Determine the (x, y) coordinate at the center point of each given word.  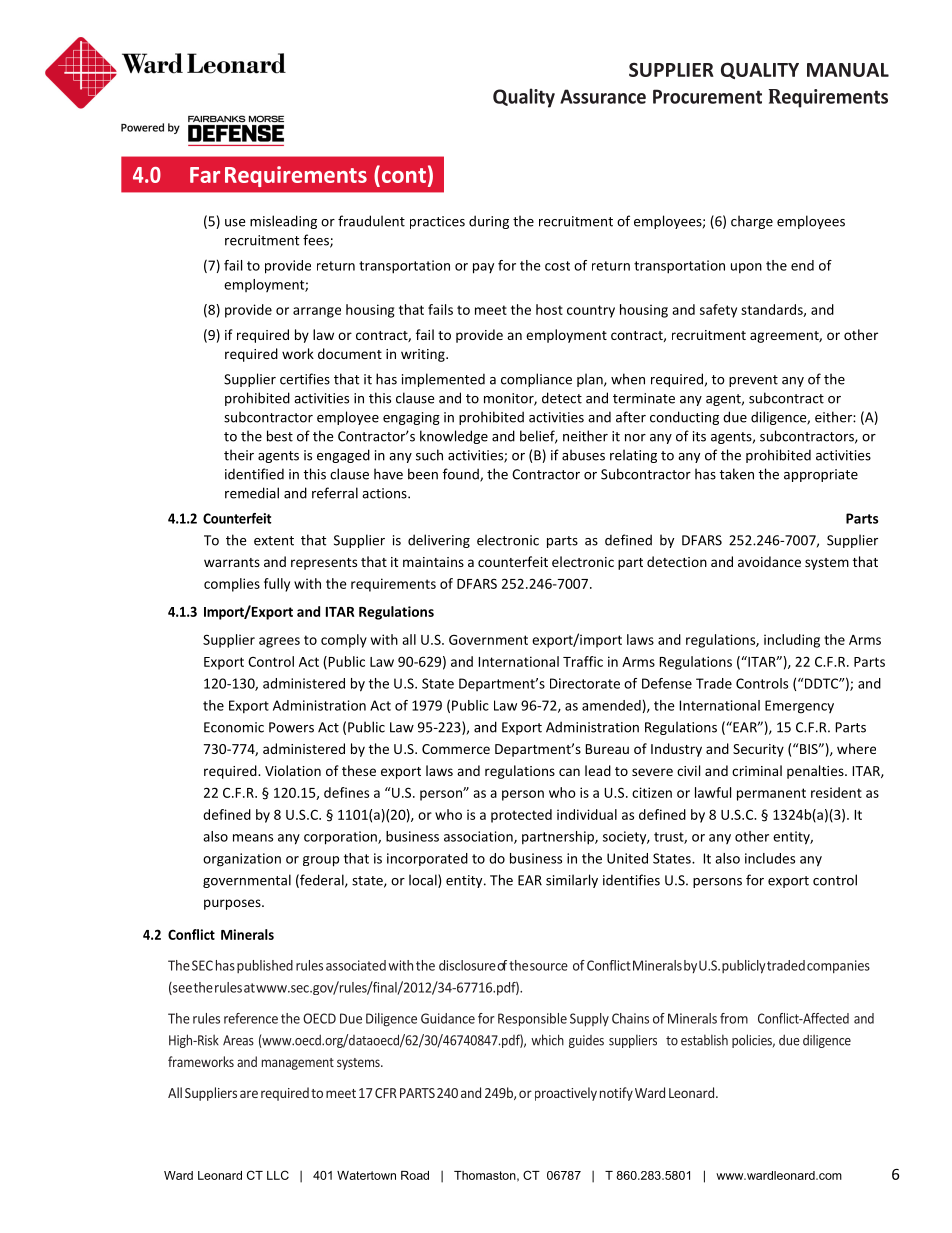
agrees (279, 642)
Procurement (707, 96)
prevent (753, 381)
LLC (278, 1175)
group (321, 861)
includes (770, 858)
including (792, 641)
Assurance (603, 96)
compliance (536, 380)
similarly (572, 881)
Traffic (583, 661)
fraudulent (371, 221)
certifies (305, 379)
